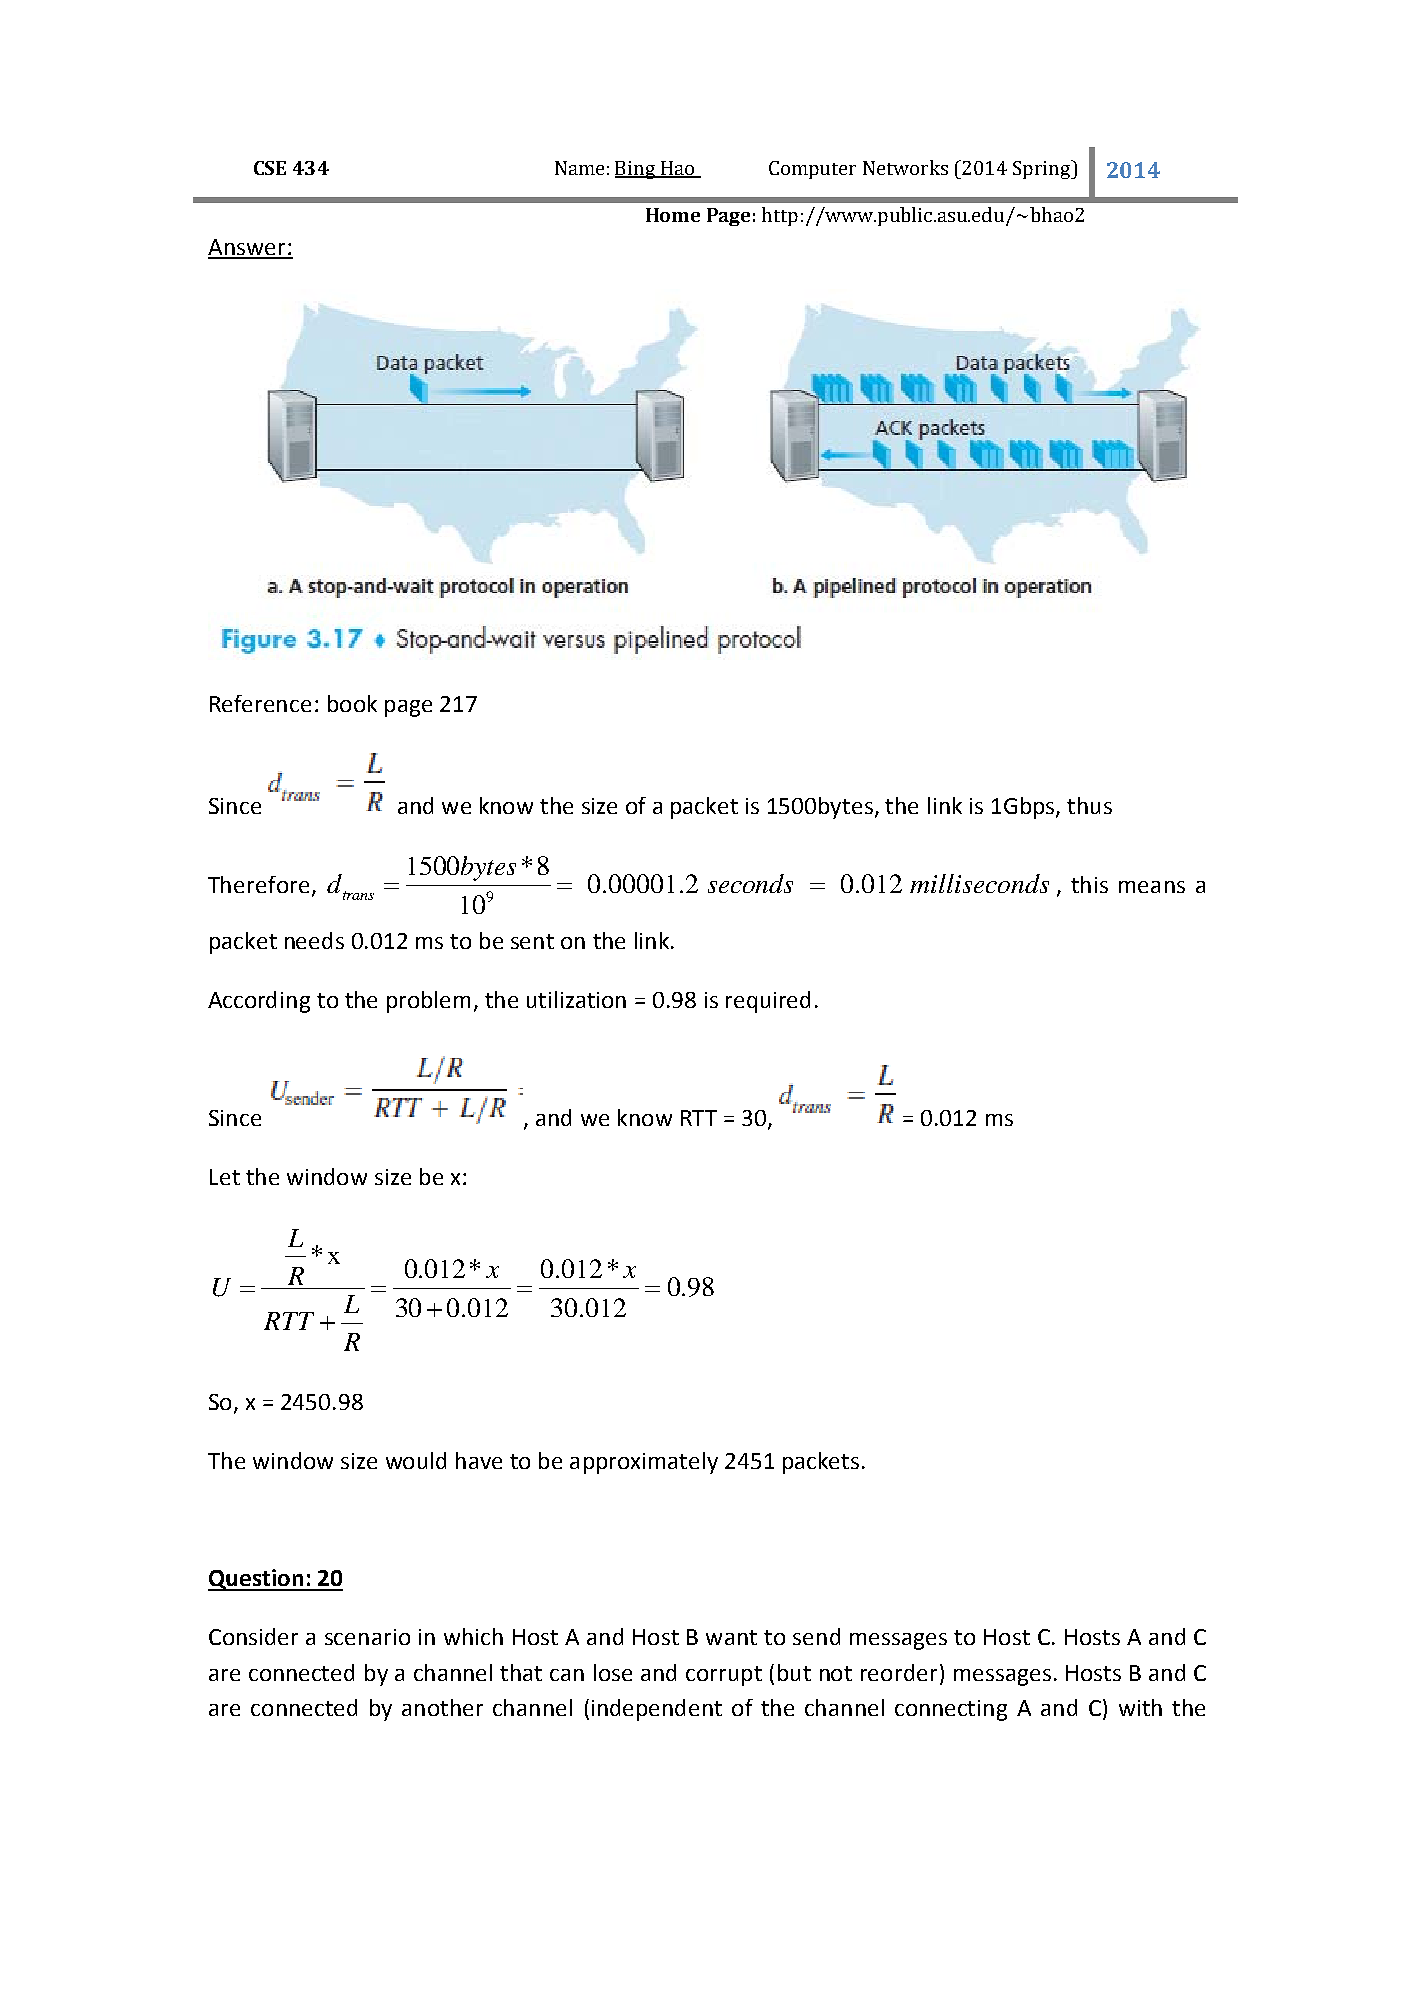 This document has width=1415, height=2001. I want to click on CSE, so click(270, 168).
